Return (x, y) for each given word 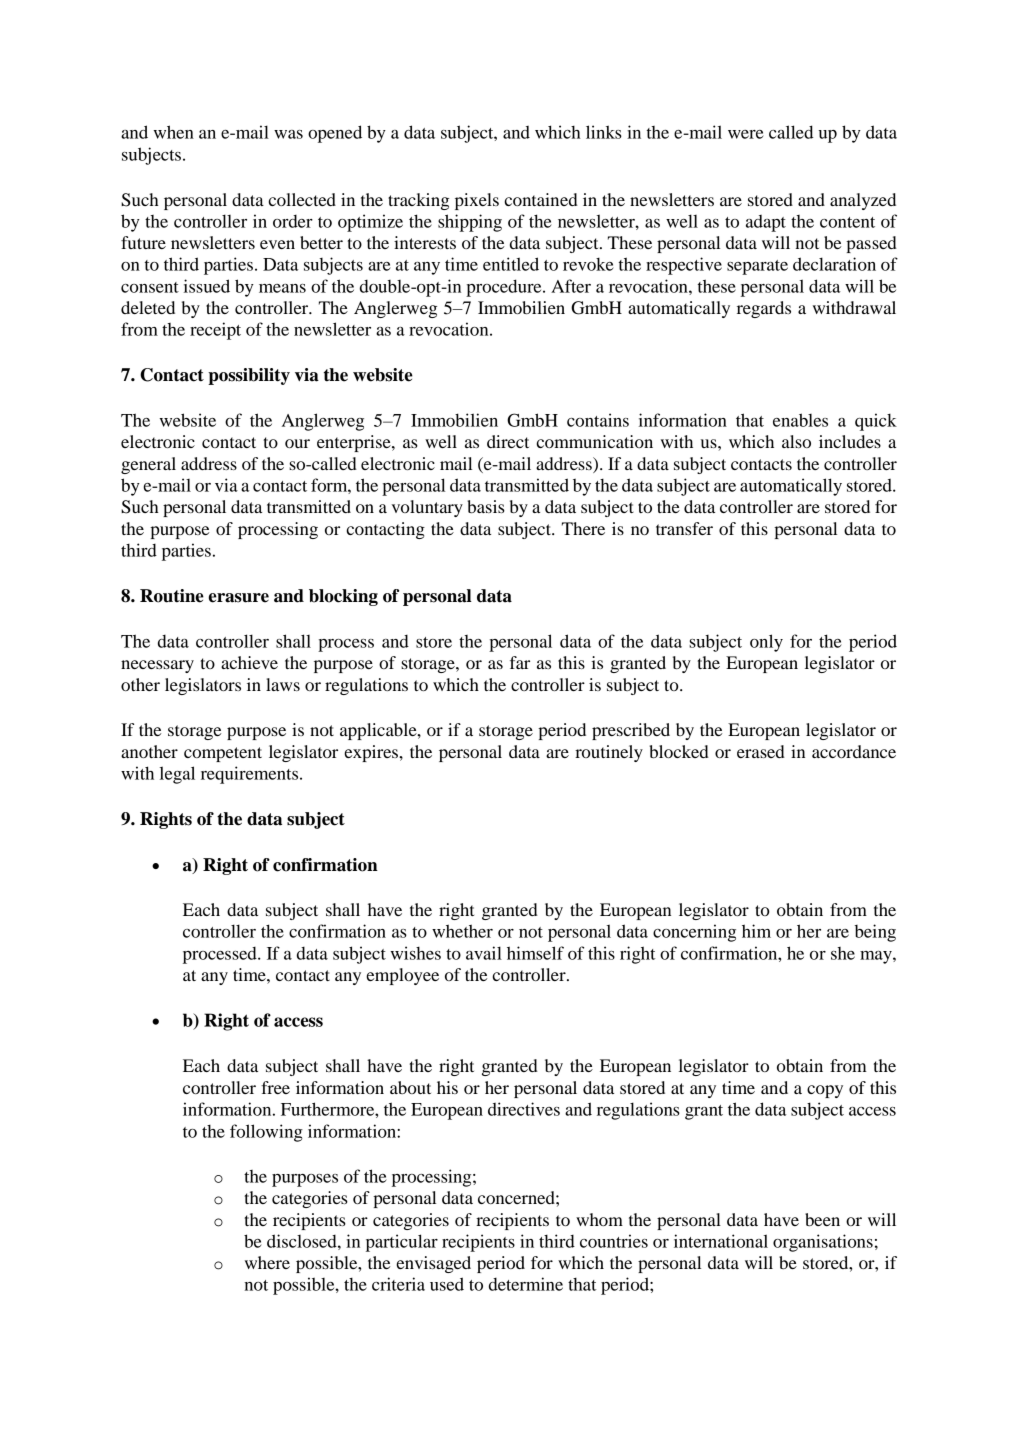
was (288, 134)
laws (283, 684)
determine (526, 1284)
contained (541, 199)
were (746, 134)
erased (761, 751)
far (520, 662)
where (267, 1262)
